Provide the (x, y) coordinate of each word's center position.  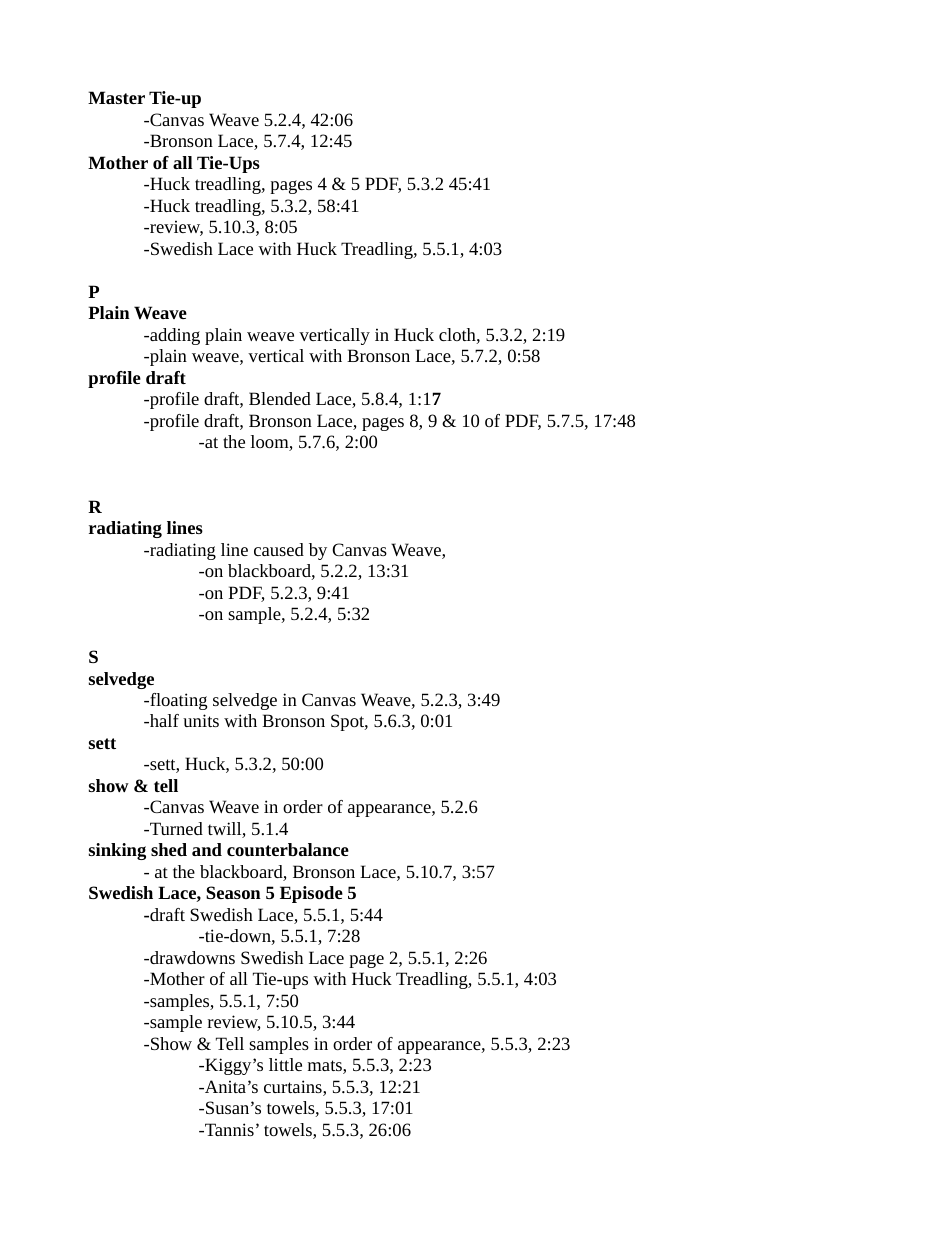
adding (174, 336)
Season (233, 892)
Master (116, 97)
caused (279, 549)
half (163, 720)
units (201, 720)
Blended (280, 398)
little (285, 1064)
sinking (117, 851)
